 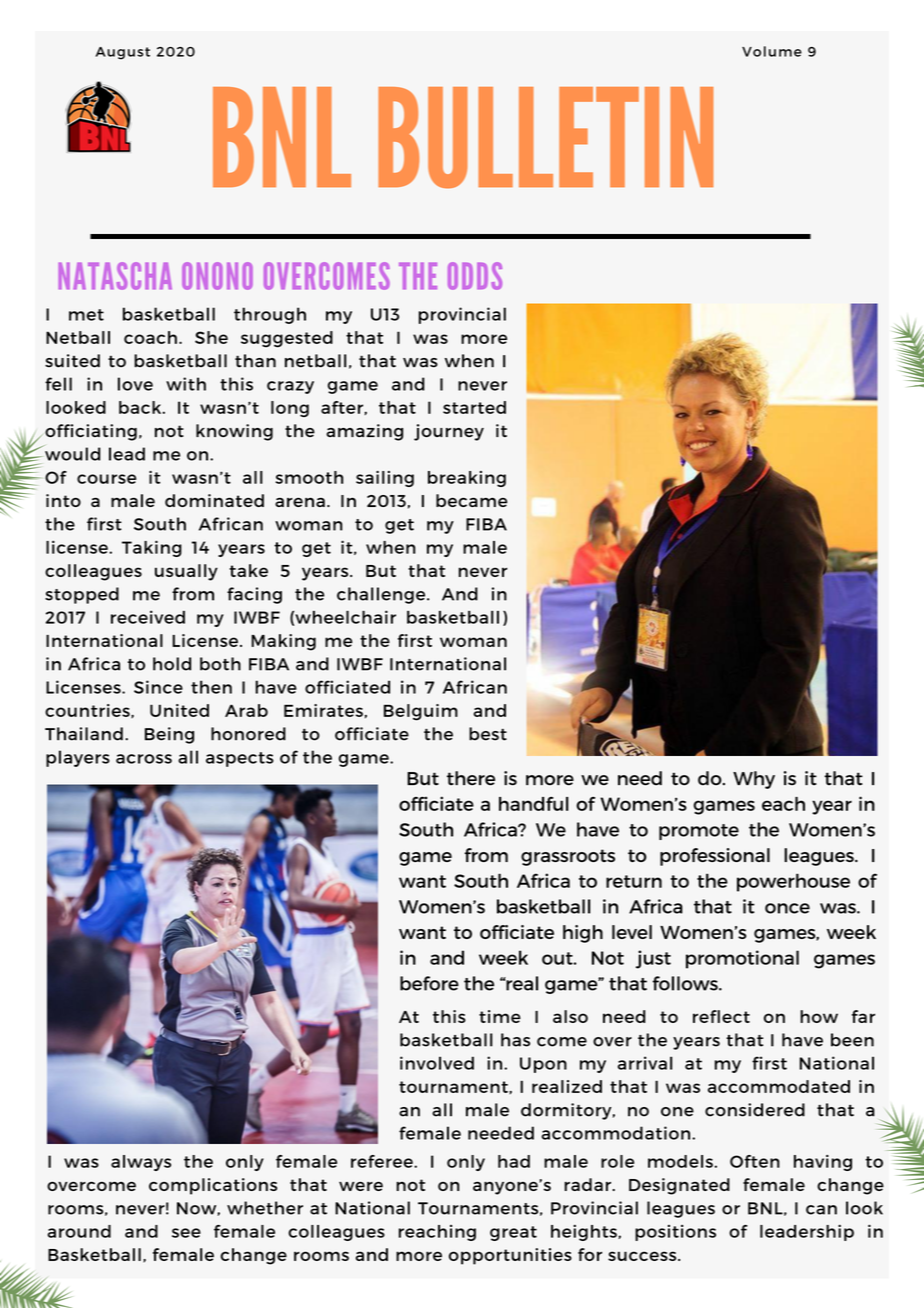 I want to click on course, so click(x=106, y=479).
